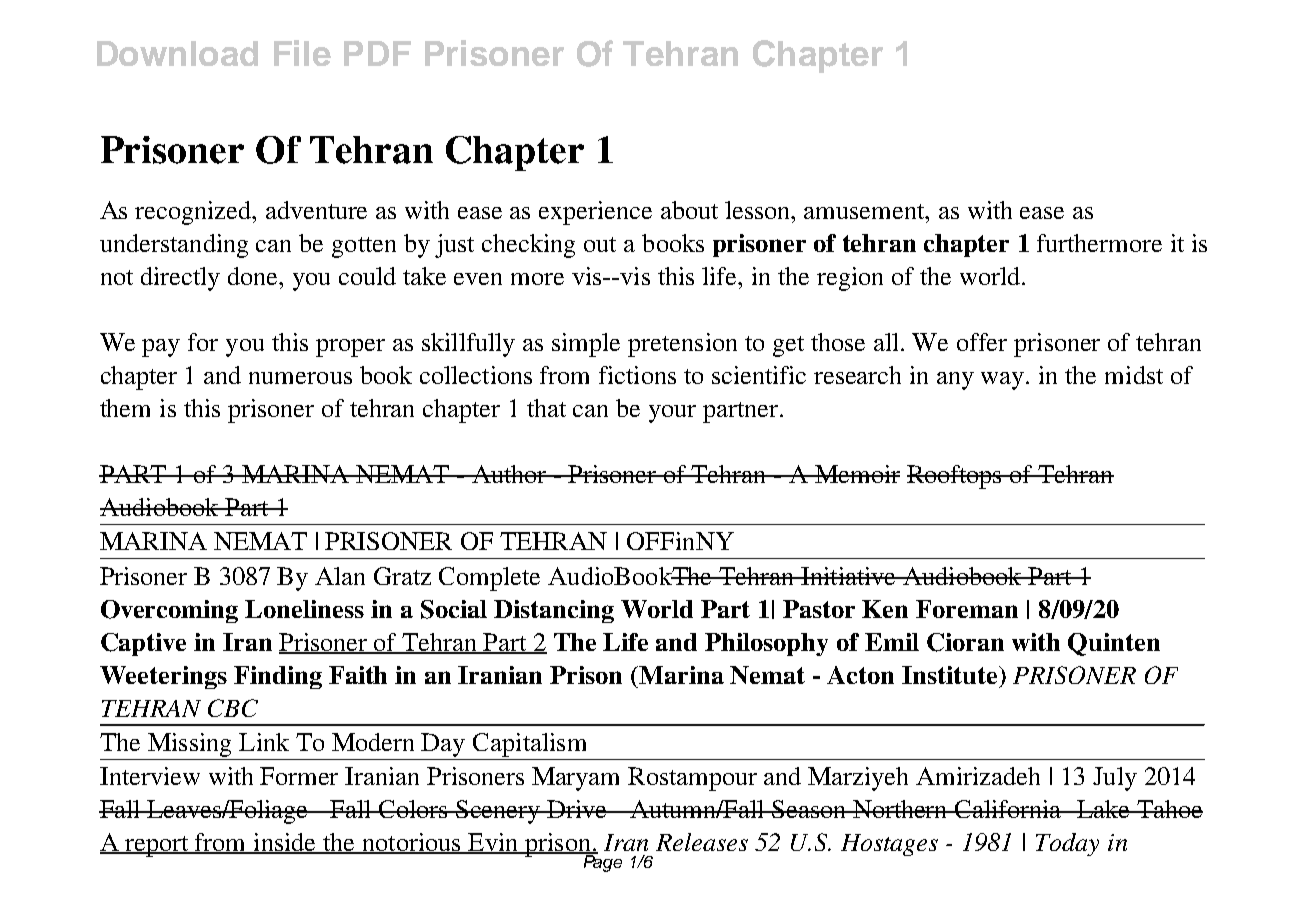 The image size is (1311, 924). Describe the element at coordinates (377, 53) in the screenshot. I see `PDF` at that location.
